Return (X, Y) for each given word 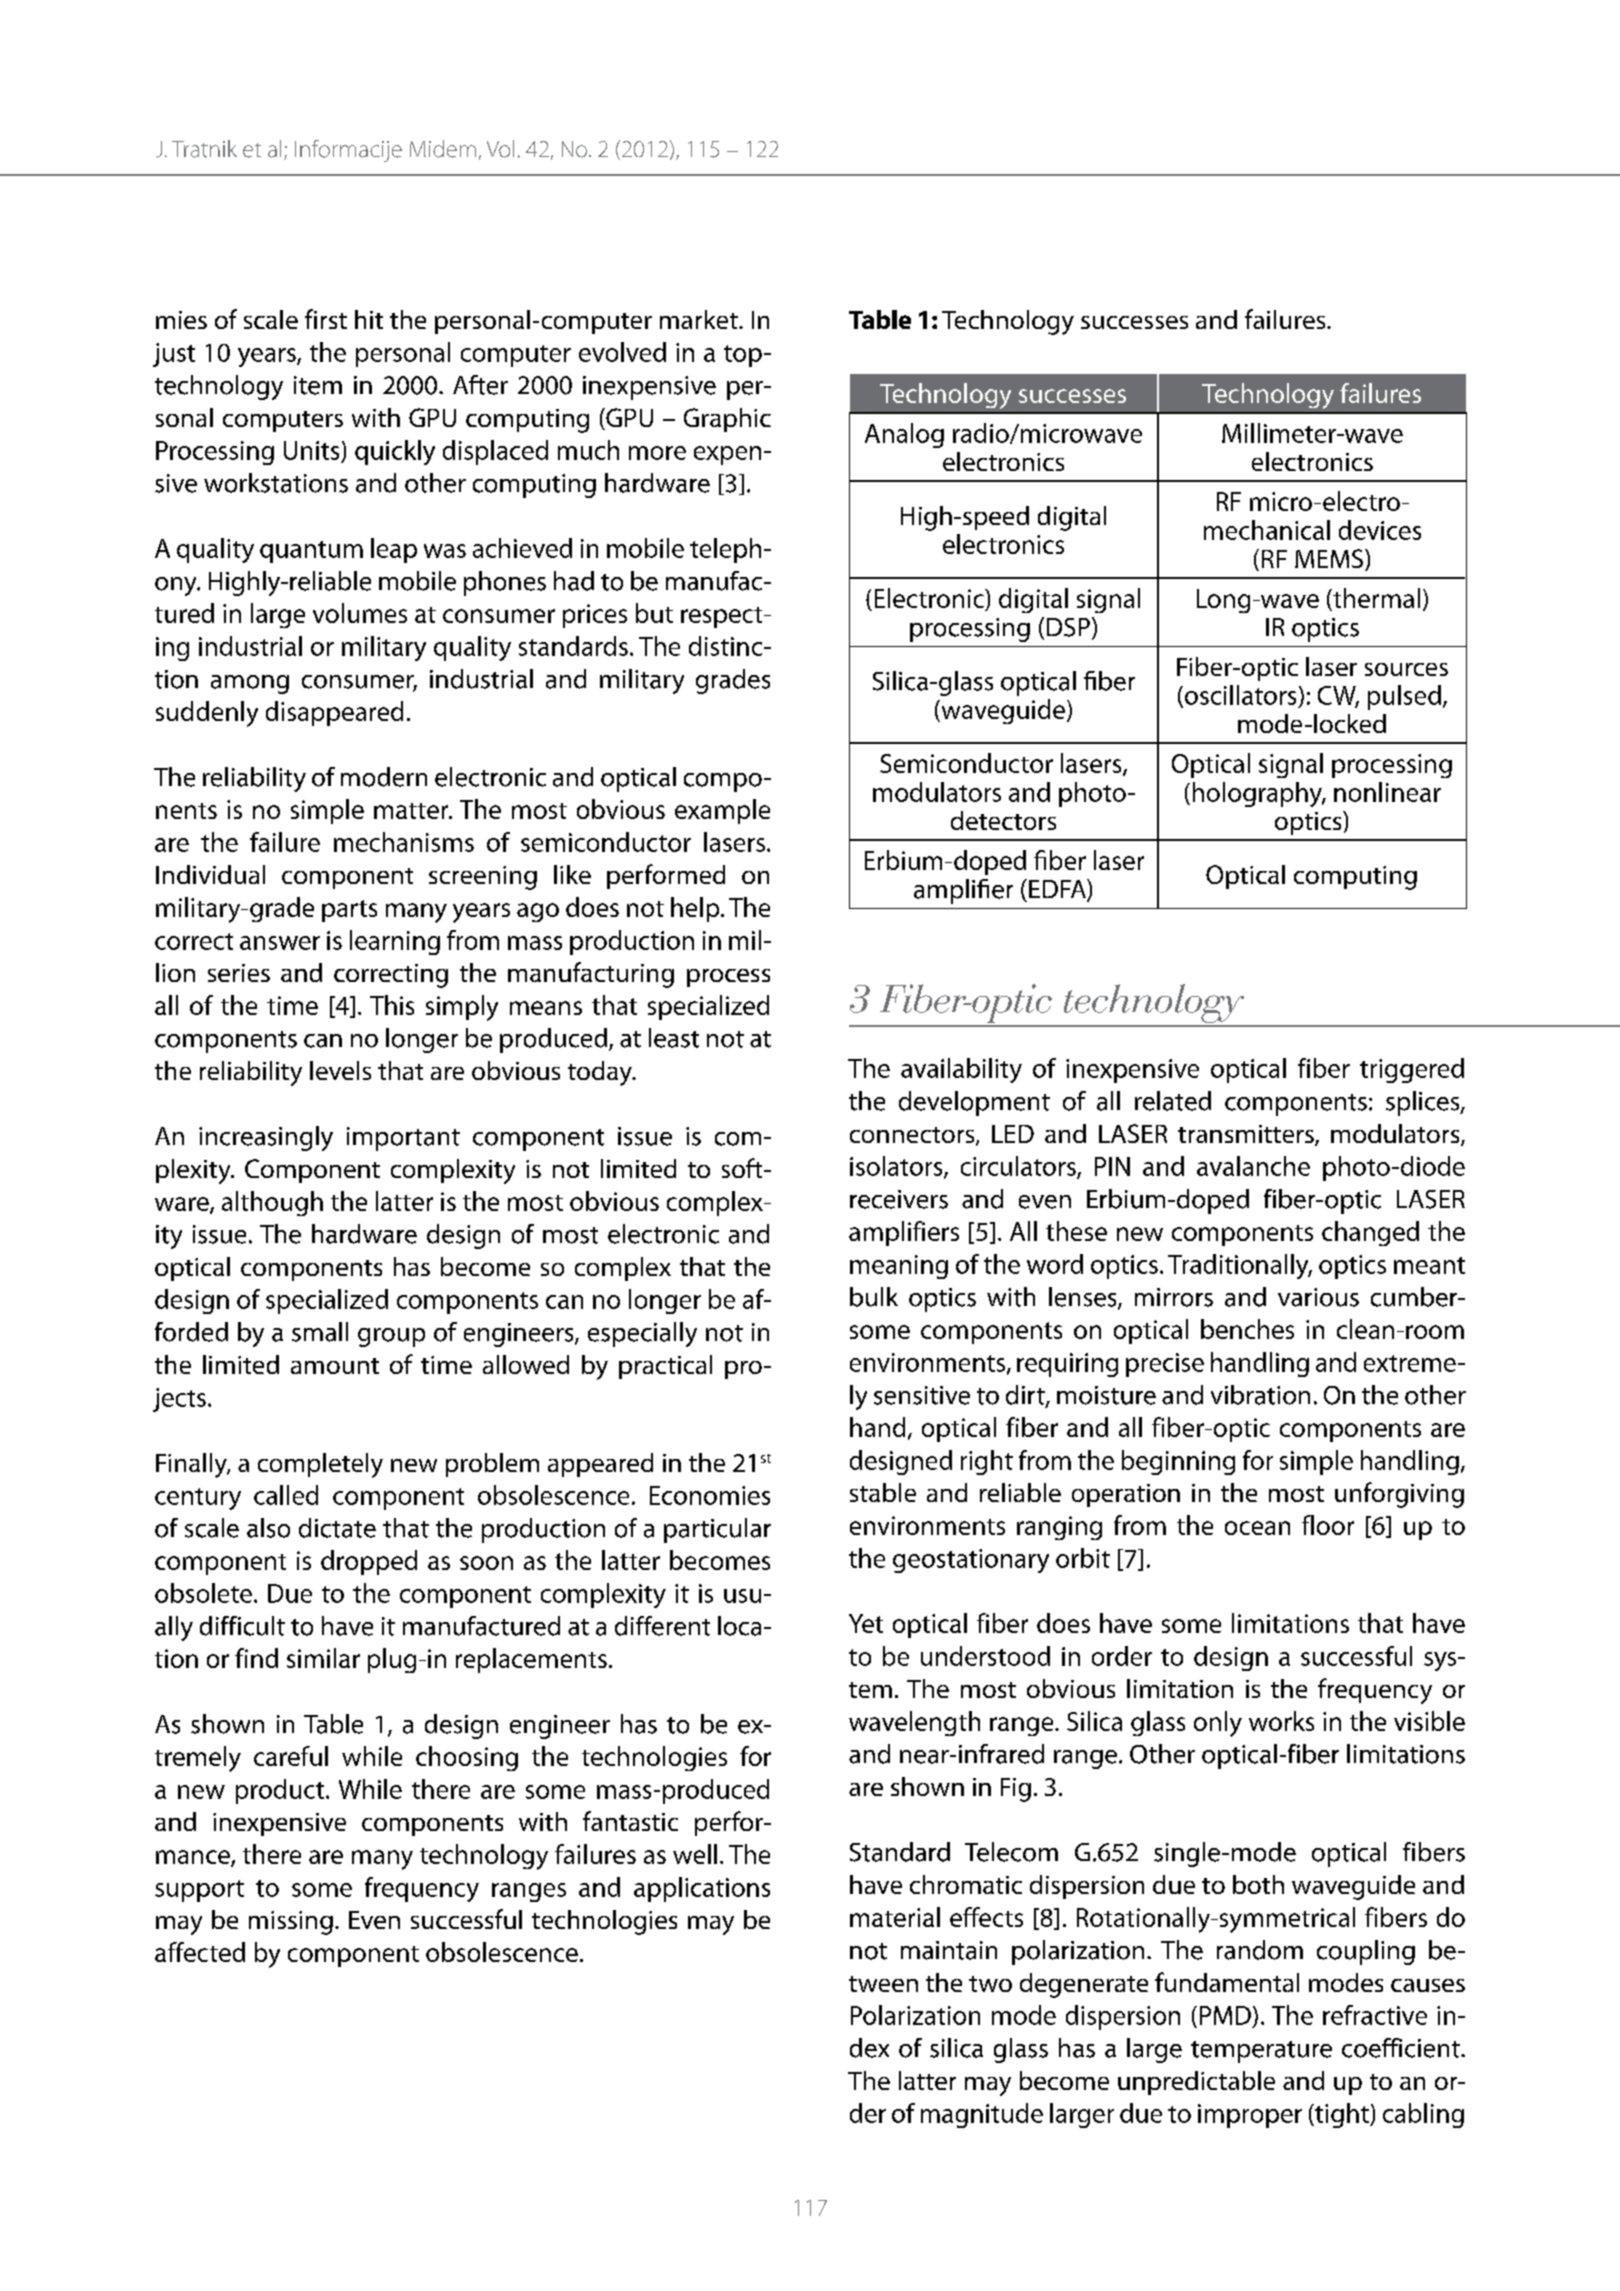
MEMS (1330, 560)
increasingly (266, 1138)
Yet (866, 1623)
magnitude (982, 2115)
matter (412, 811)
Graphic (727, 420)
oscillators (1240, 695)
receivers (899, 1199)
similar (323, 1658)
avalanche (1253, 1166)
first (326, 319)
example (722, 811)
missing (291, 1923)
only (1218, 1724)
